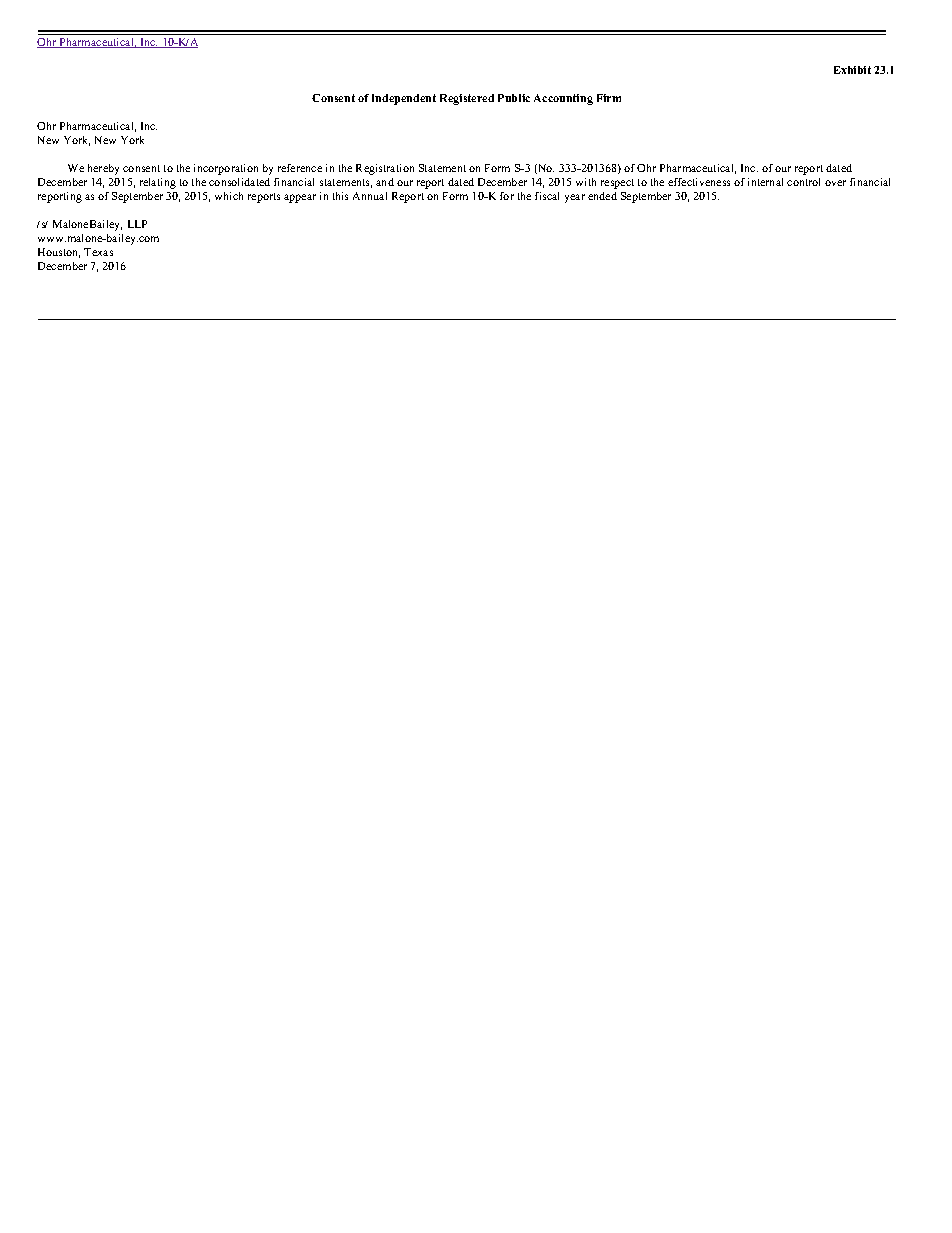 This screenshot has width=952, height=1233. Describe the element at coordinates (514, 98) in the screenshot. I see `Public` at that location.
